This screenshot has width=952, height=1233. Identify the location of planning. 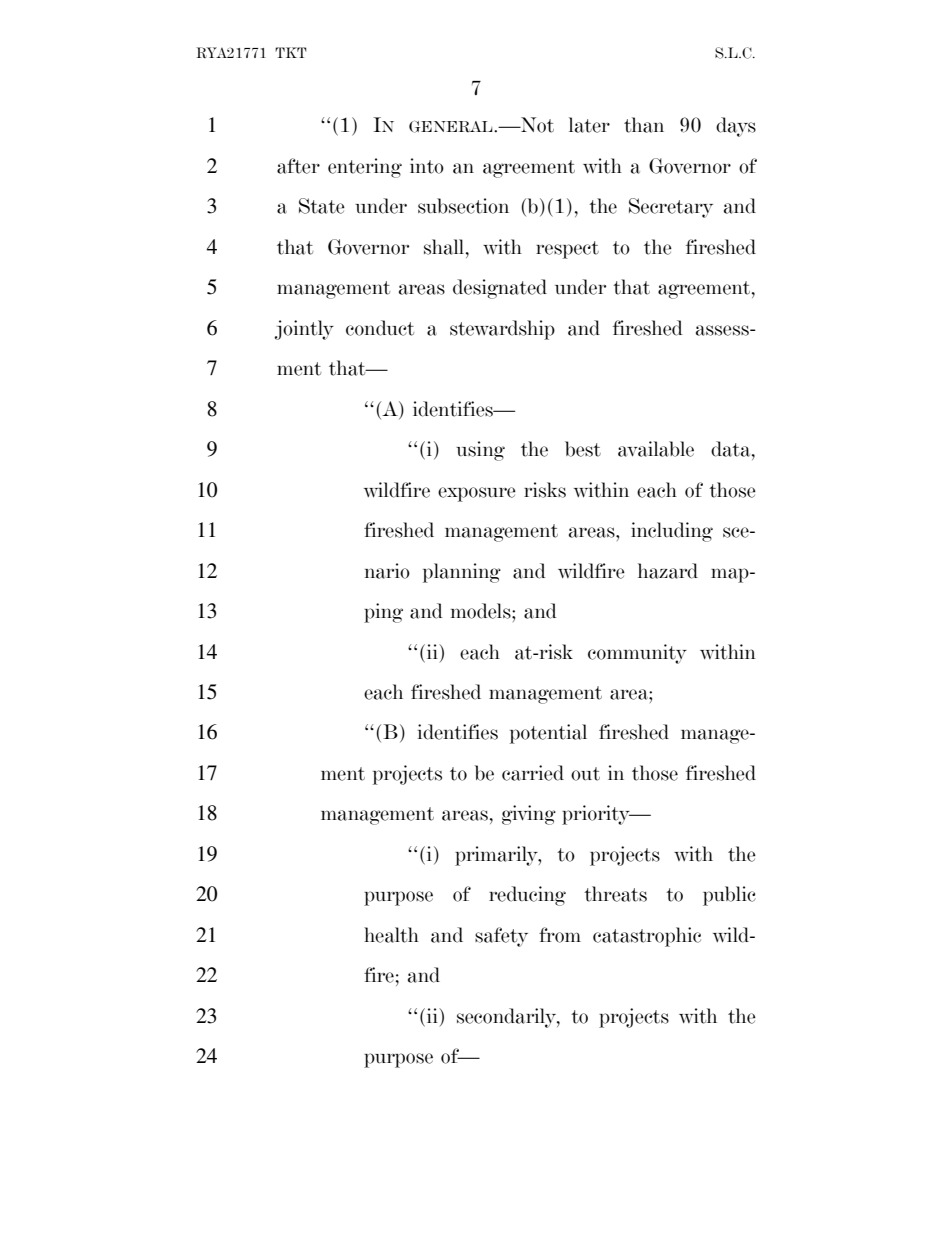
(462, 573).
